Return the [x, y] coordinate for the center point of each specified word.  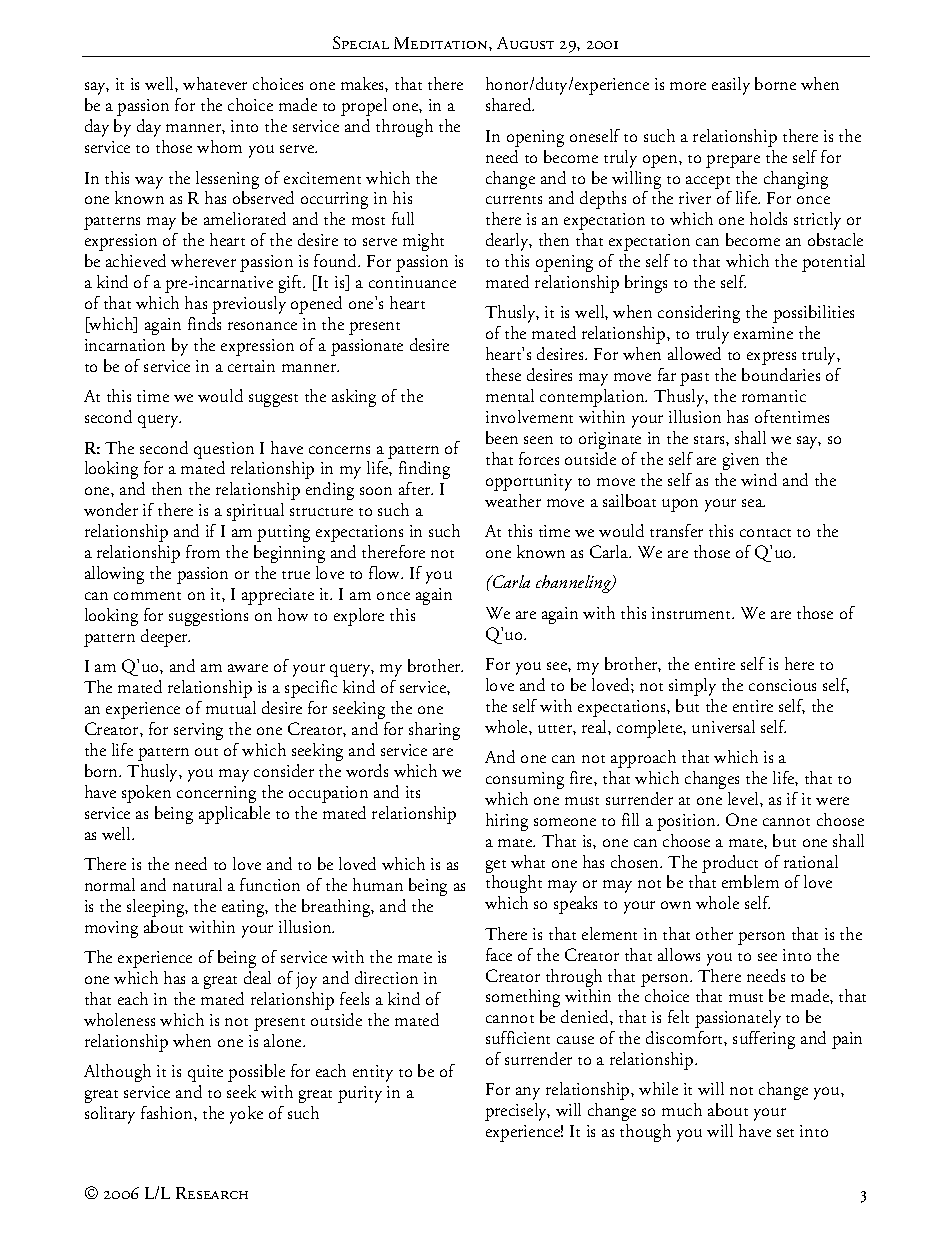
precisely [517, 1112]
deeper [165, 638]
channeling [575, 584]
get [496, 868]
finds [204, 323]
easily [731, 86]
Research [212, 1193]
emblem [750, 881]
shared [510, 104]
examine [763, 333]
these [503, 374]
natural [197, 884]
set [785, 1133]
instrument [693, 613]
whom [219, 146]
